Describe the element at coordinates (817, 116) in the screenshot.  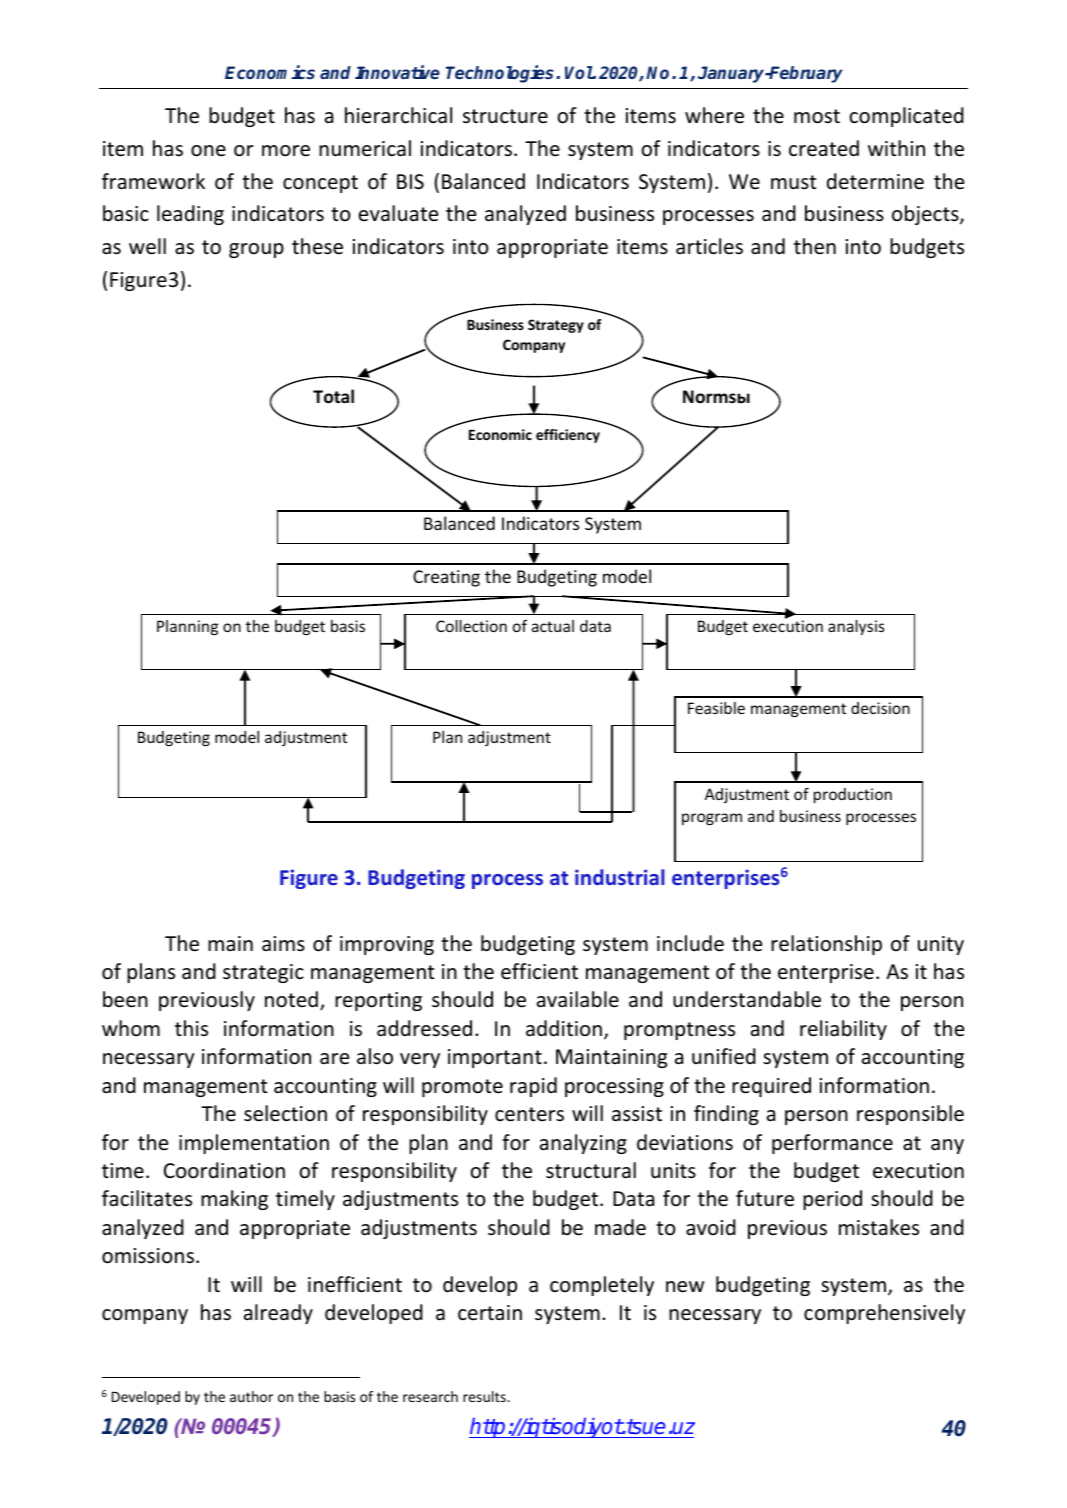
I see `most` at that location.
